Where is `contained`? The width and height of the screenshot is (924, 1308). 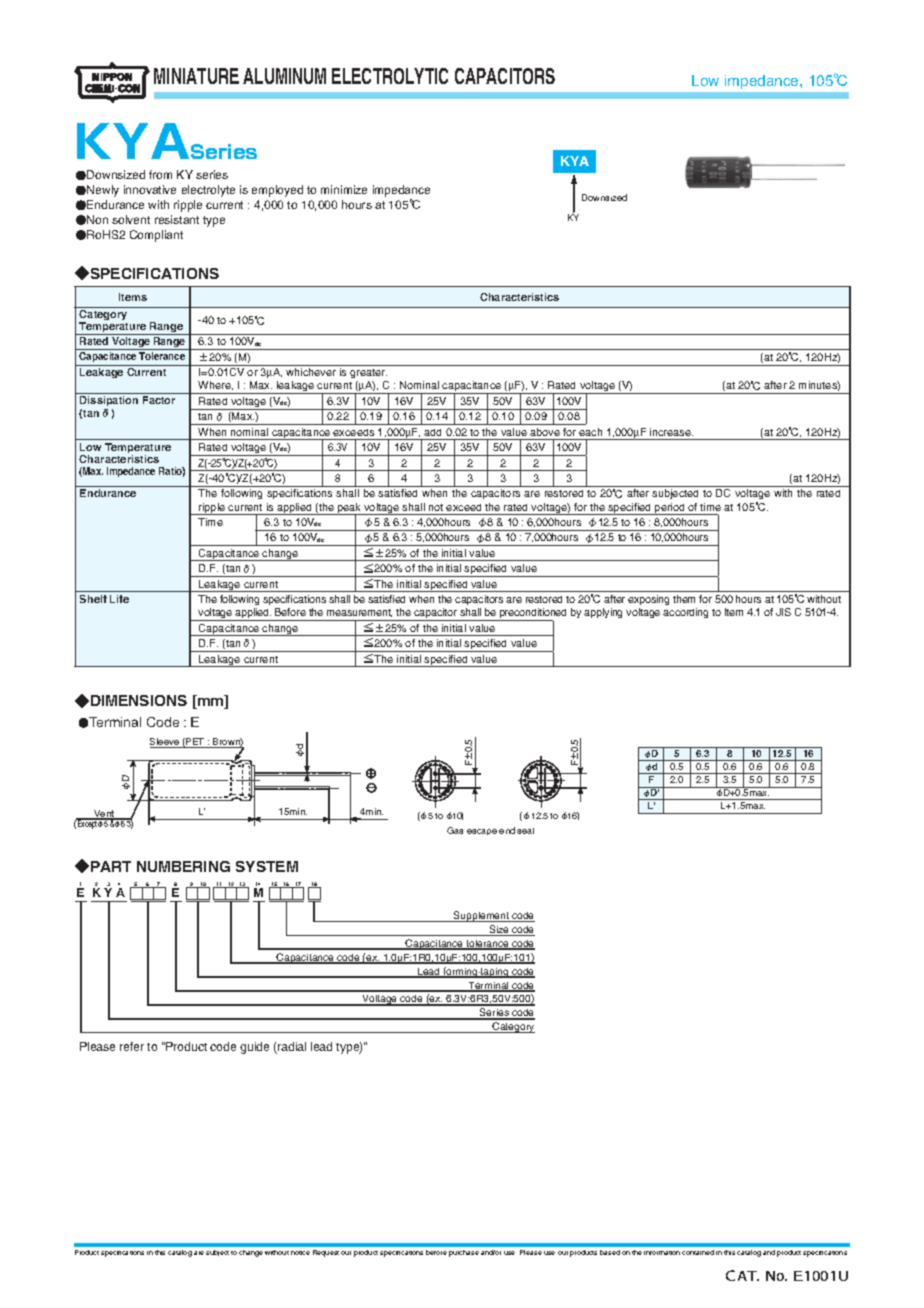
contained is located at coordinates (698, 1252).
